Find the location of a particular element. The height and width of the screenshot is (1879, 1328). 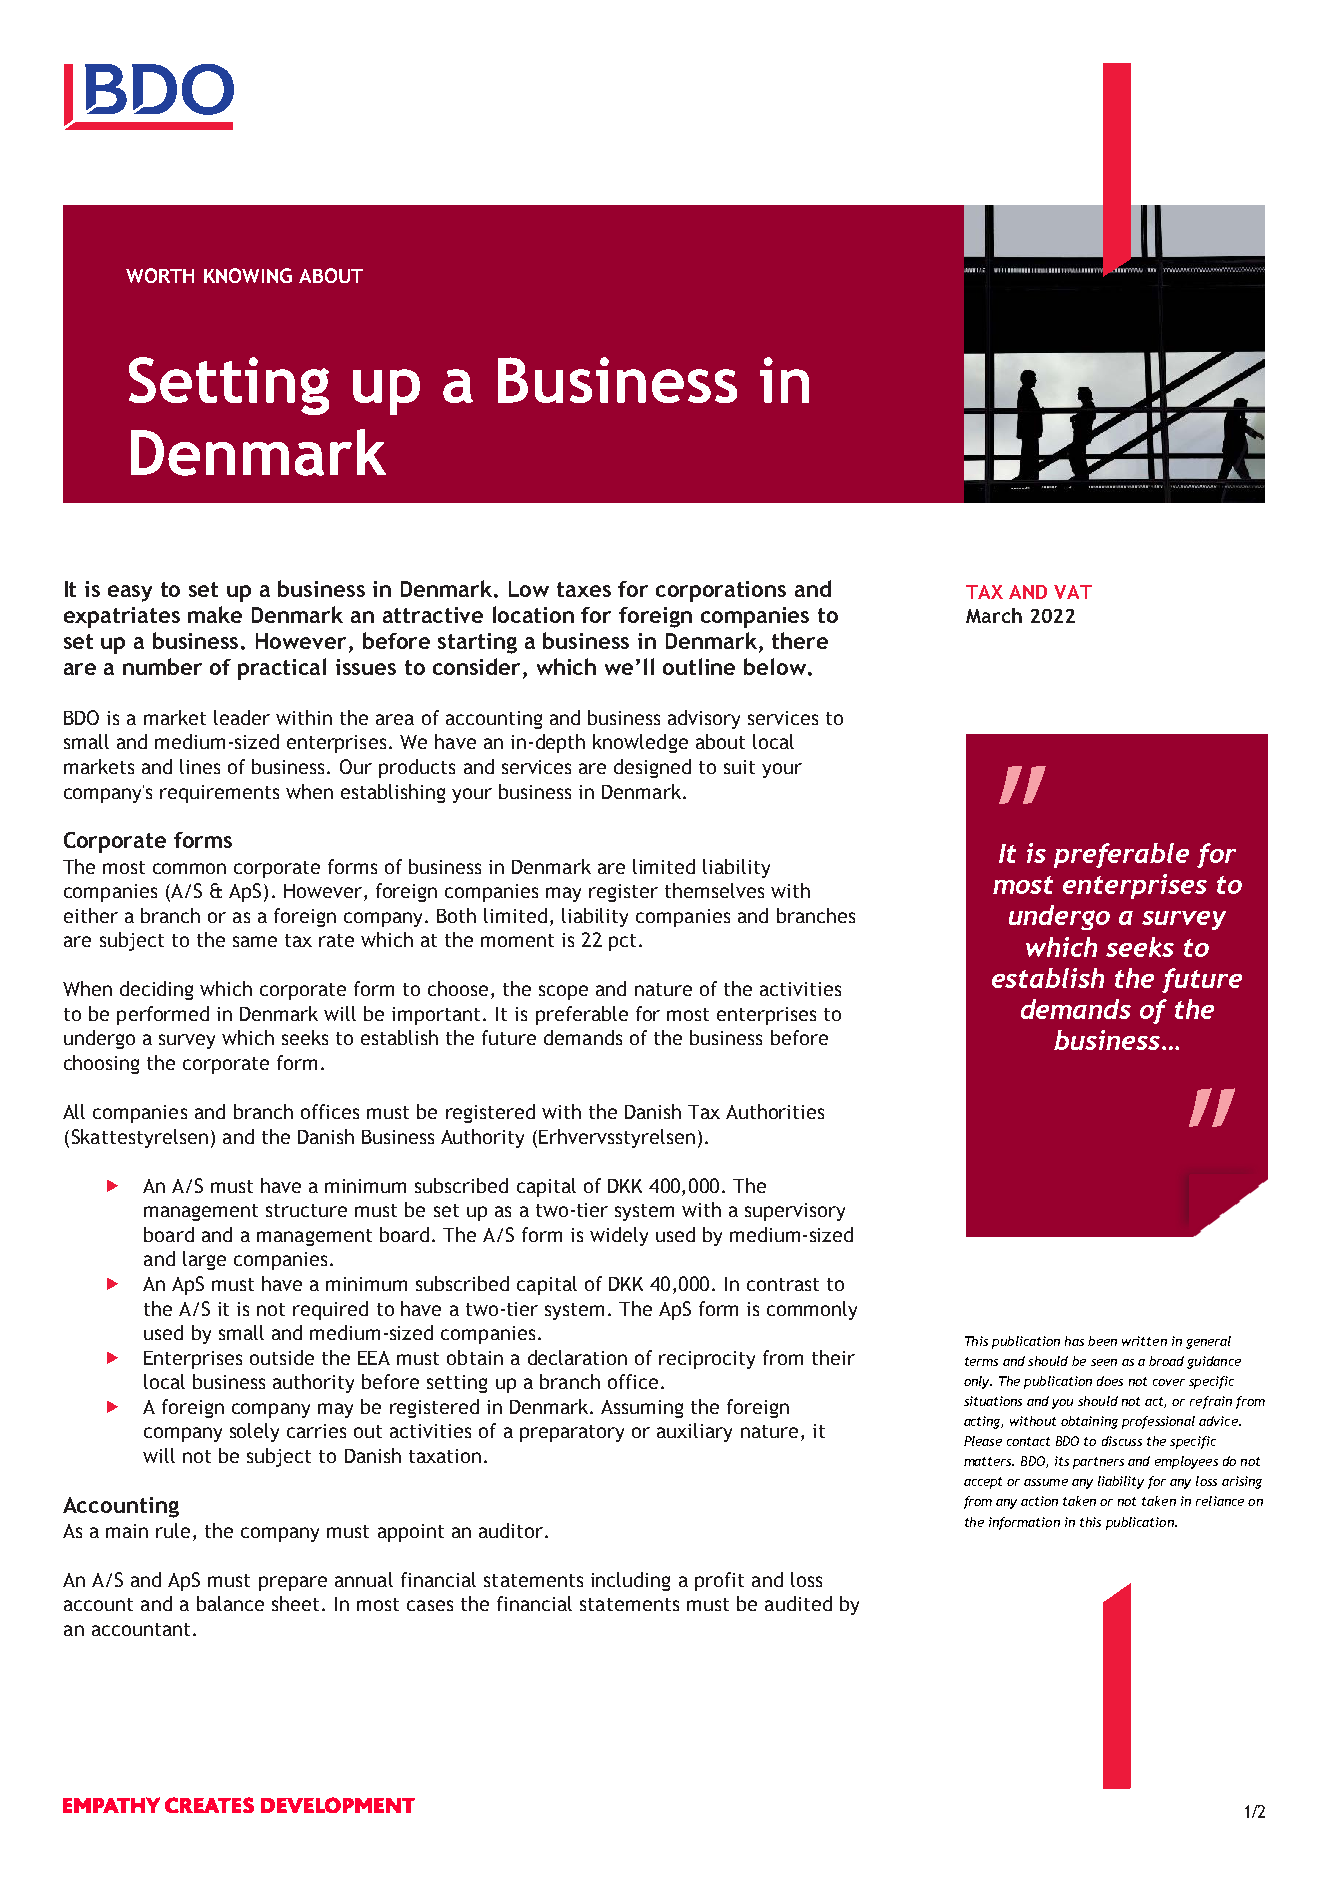

March is located at coordinates (994, 615).
